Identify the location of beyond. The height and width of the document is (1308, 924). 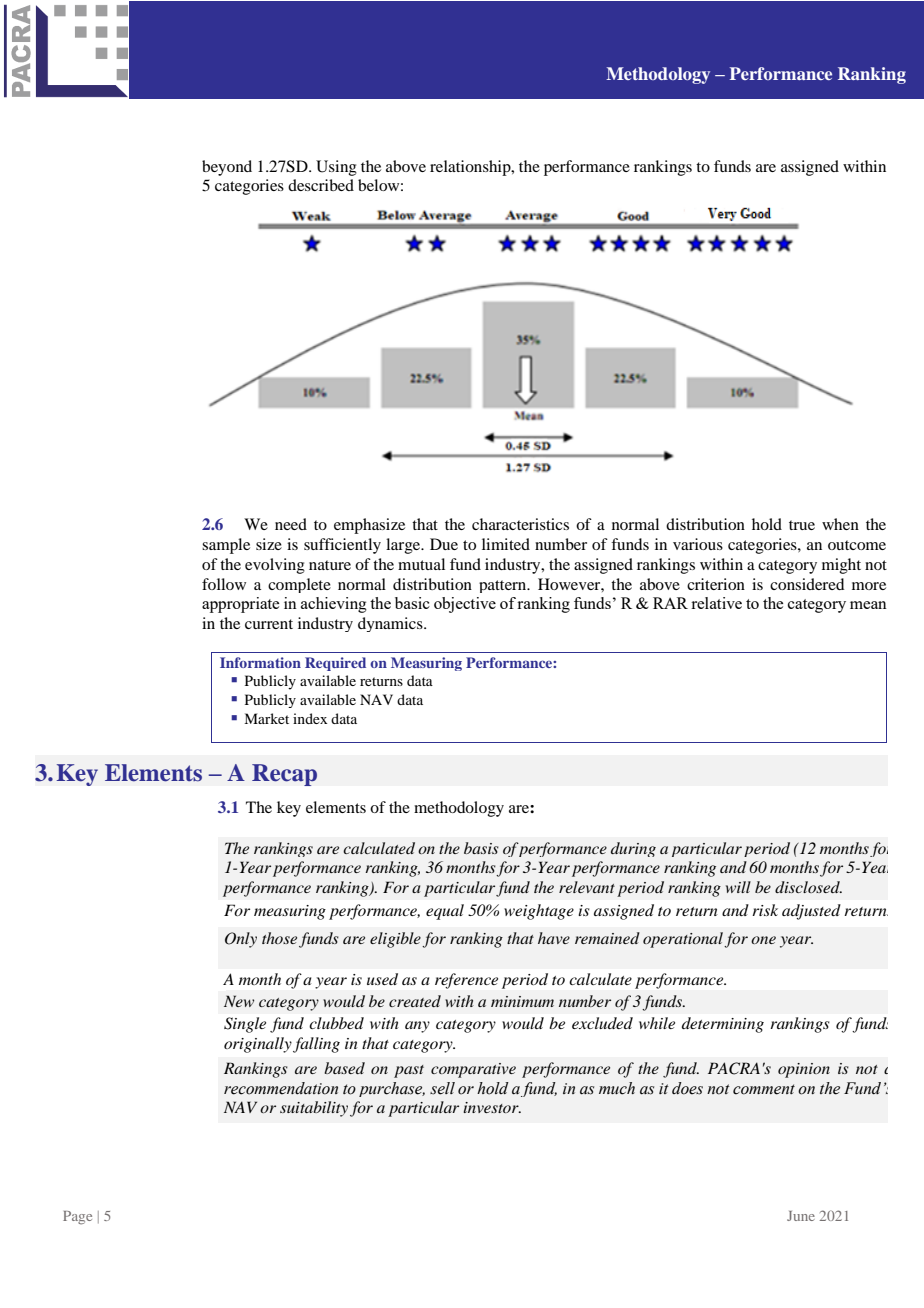
(227, 168).
